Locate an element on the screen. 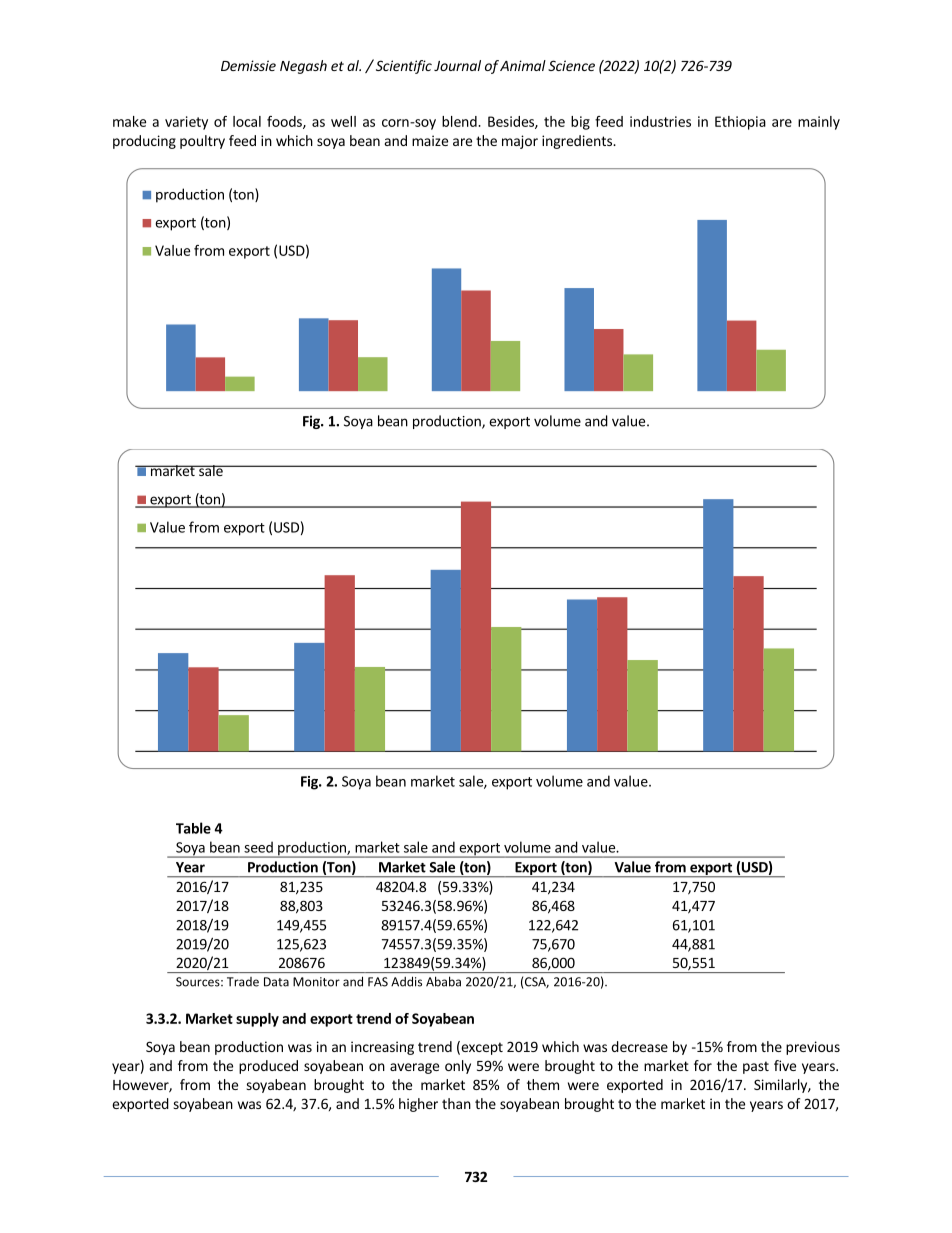 Image resolution: width=952 pixels, height=1233 pixels. blend is located at coordinates (460, 121).
